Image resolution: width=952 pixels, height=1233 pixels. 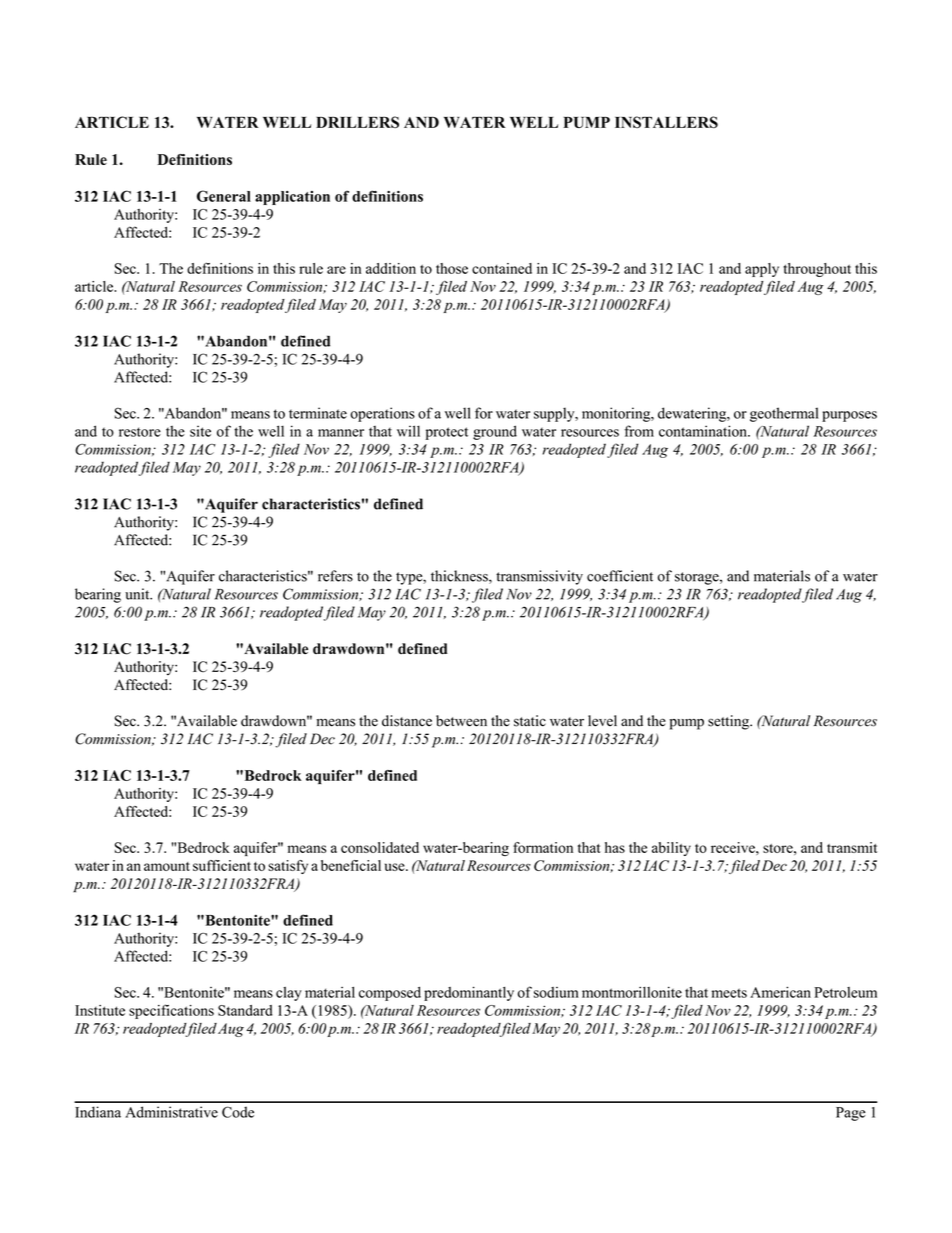 What do you see at coordinates (543, 847) in the image?
I see `formation` at bounding box center [543, 847].
